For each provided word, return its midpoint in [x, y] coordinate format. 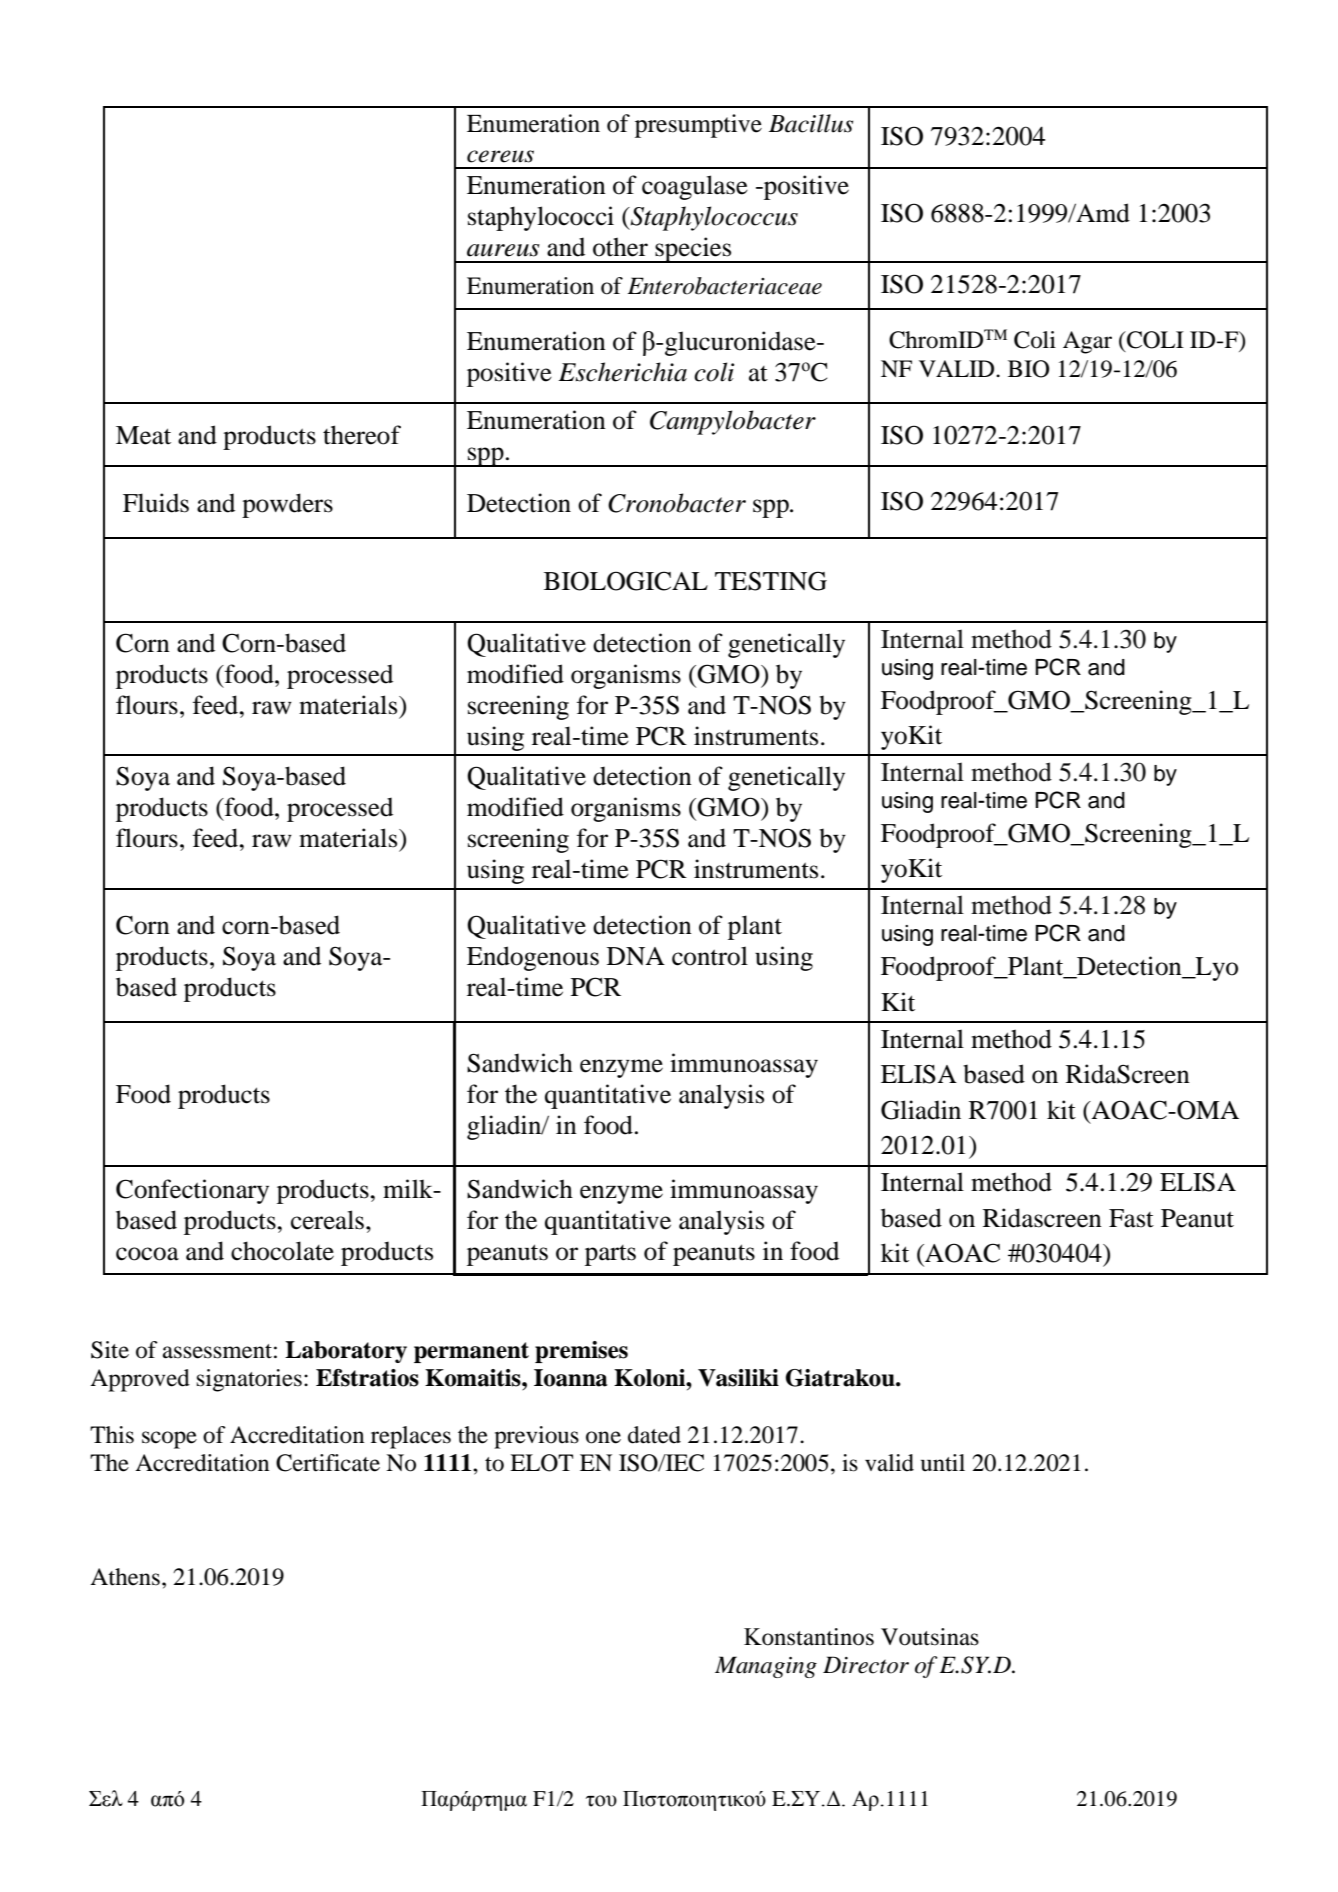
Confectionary [192, 1191]
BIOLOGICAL [626, 581]
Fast [1131, 1218]
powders [287, 505]
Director [866, 1665]
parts [610, 1255]
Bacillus [811, 123]
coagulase [695, 187]
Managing [766, 1667]
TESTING [771, 581]
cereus [500, 156]
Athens [125, 1577]
